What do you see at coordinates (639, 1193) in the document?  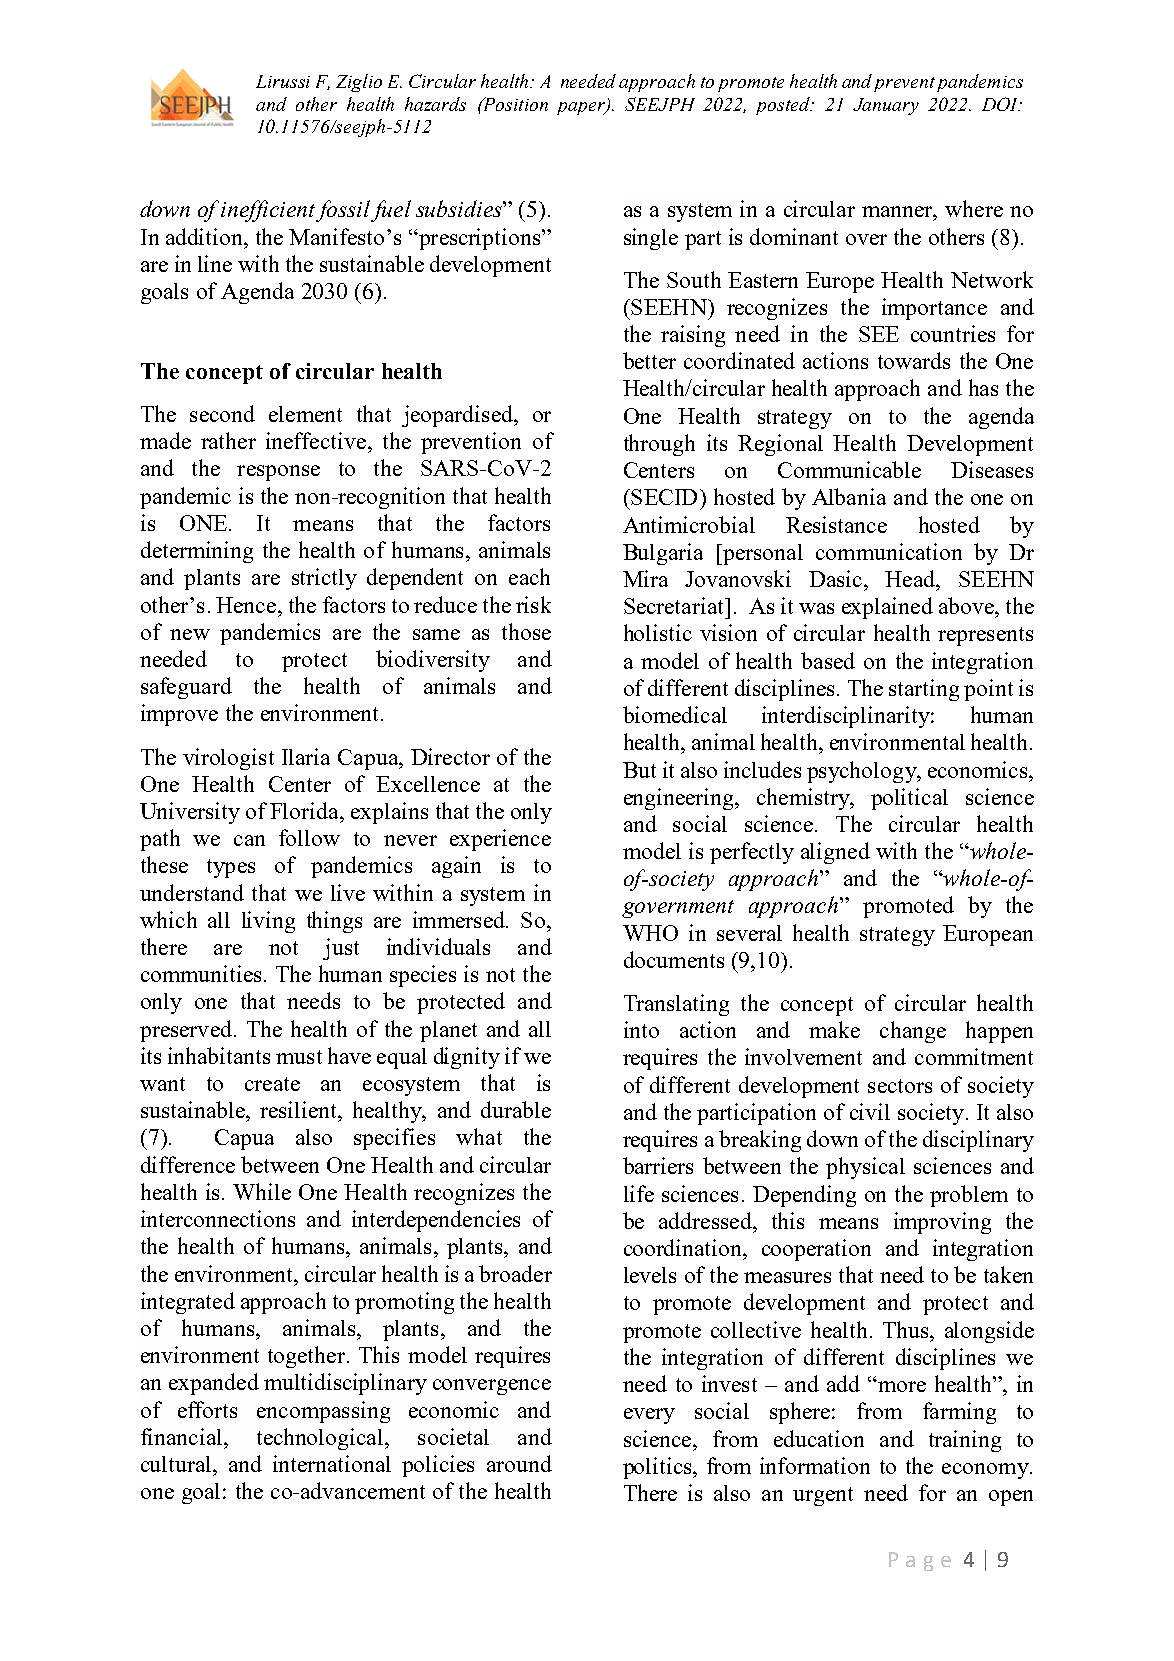 I see `life` at bounding box center [639, 1193].
